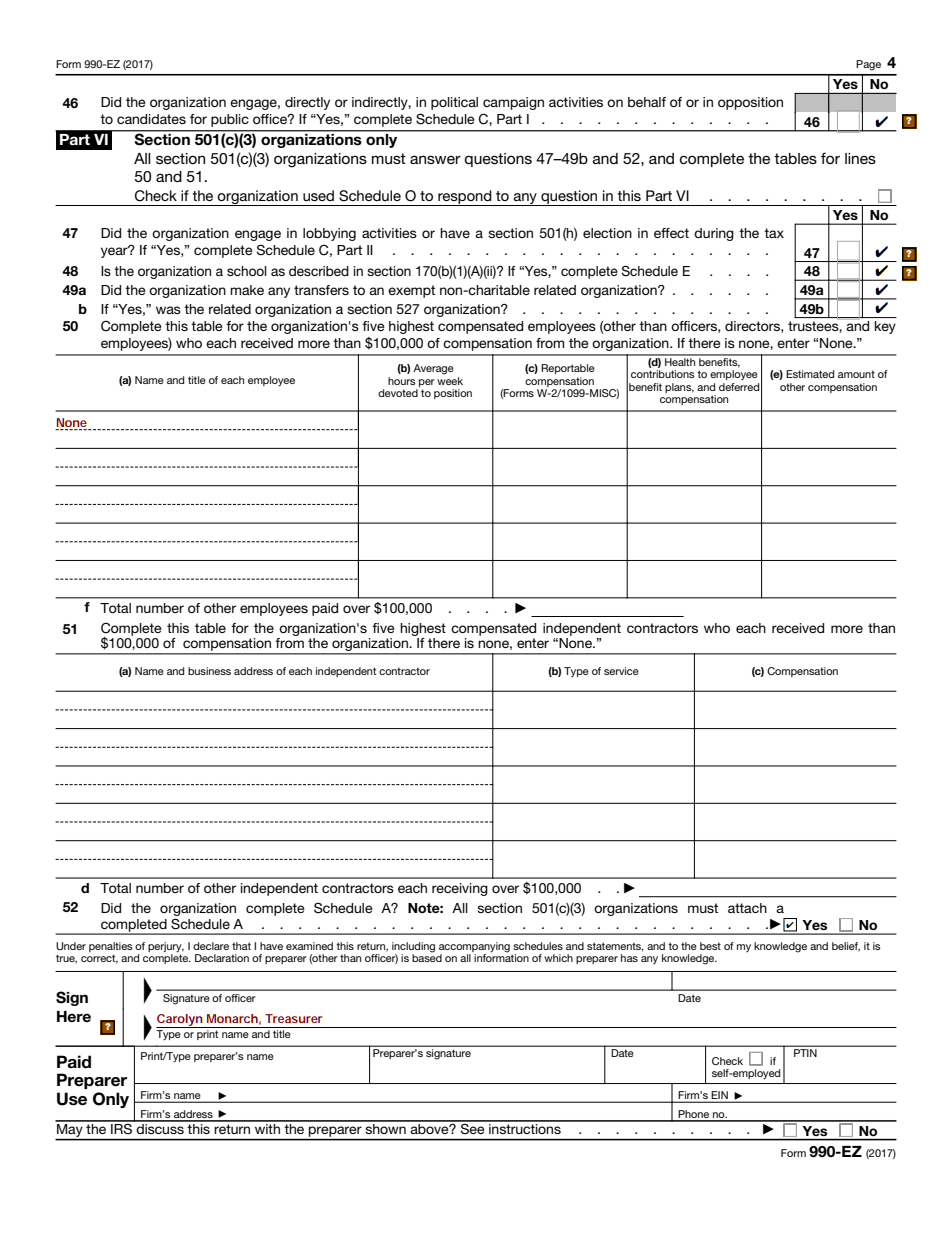 The image size is (952, 1233). I want to click on declare, so click(211, 946).
